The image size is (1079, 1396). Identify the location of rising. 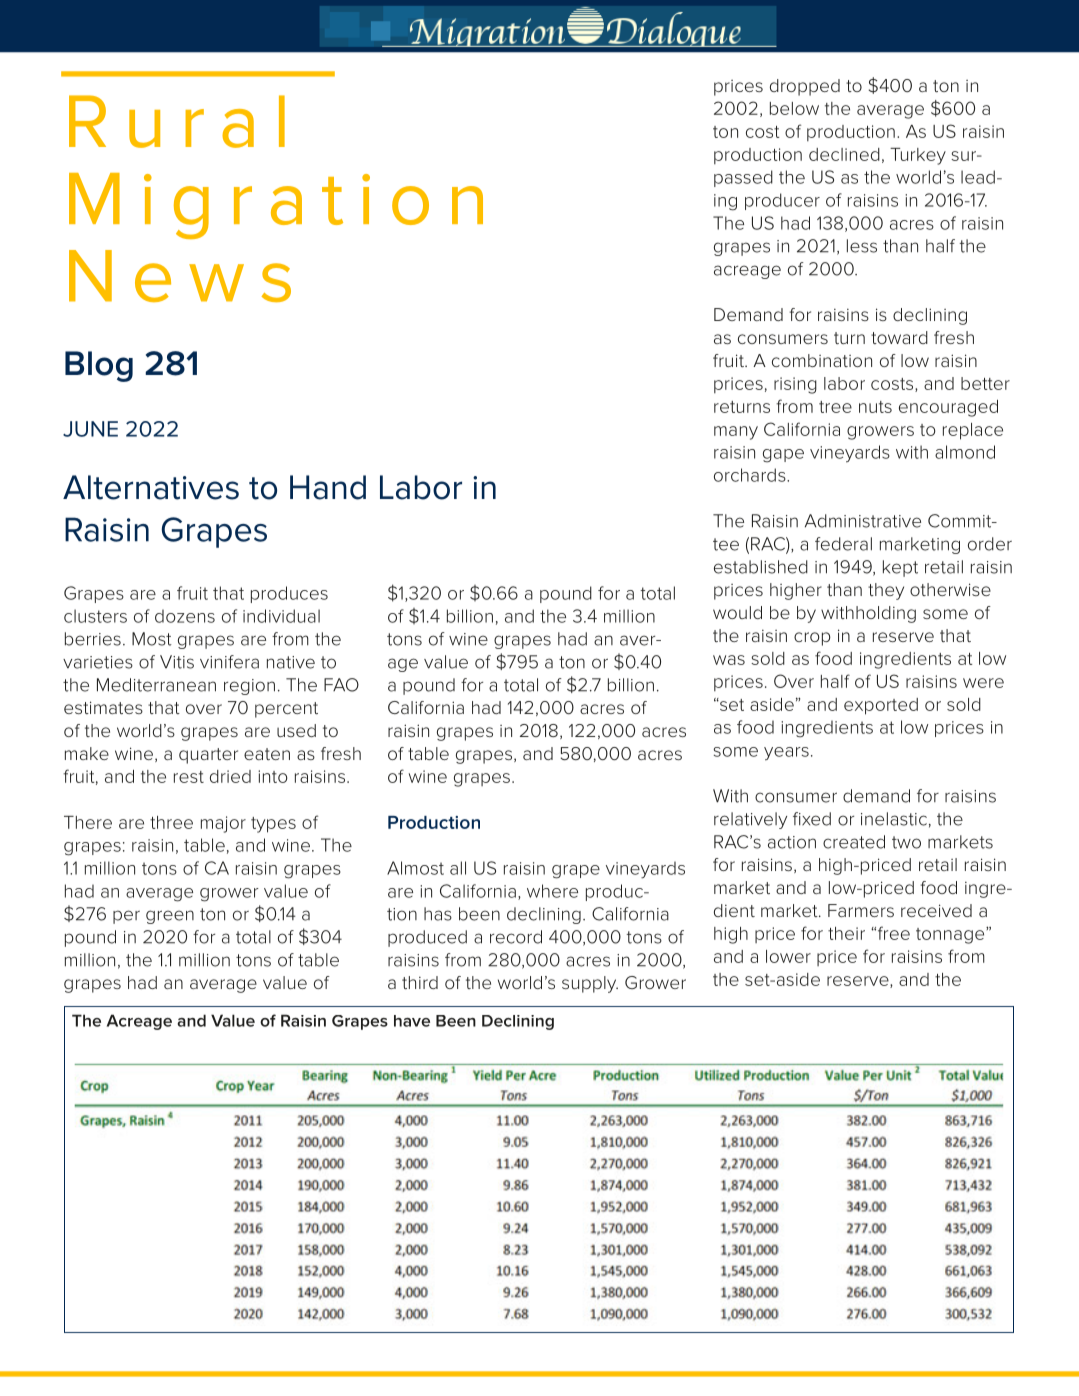
(795, 385).
